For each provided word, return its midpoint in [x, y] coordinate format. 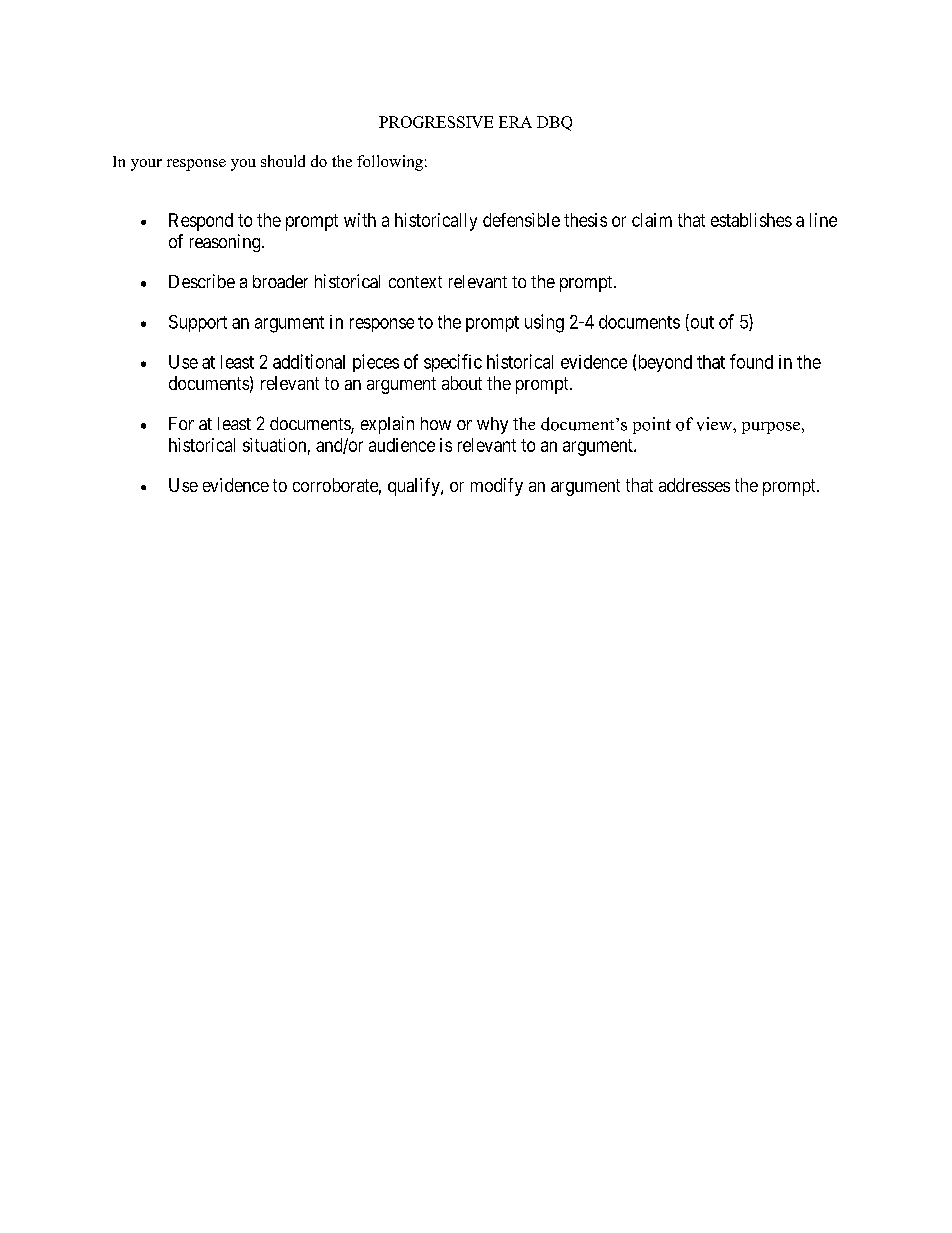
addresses [694, 485]
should [283, 161]
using [544, 323]
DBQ [554, 123]
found [751, 361]
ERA [515, 122]
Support [198, 323]
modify [497, 487]
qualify [415, 487]
